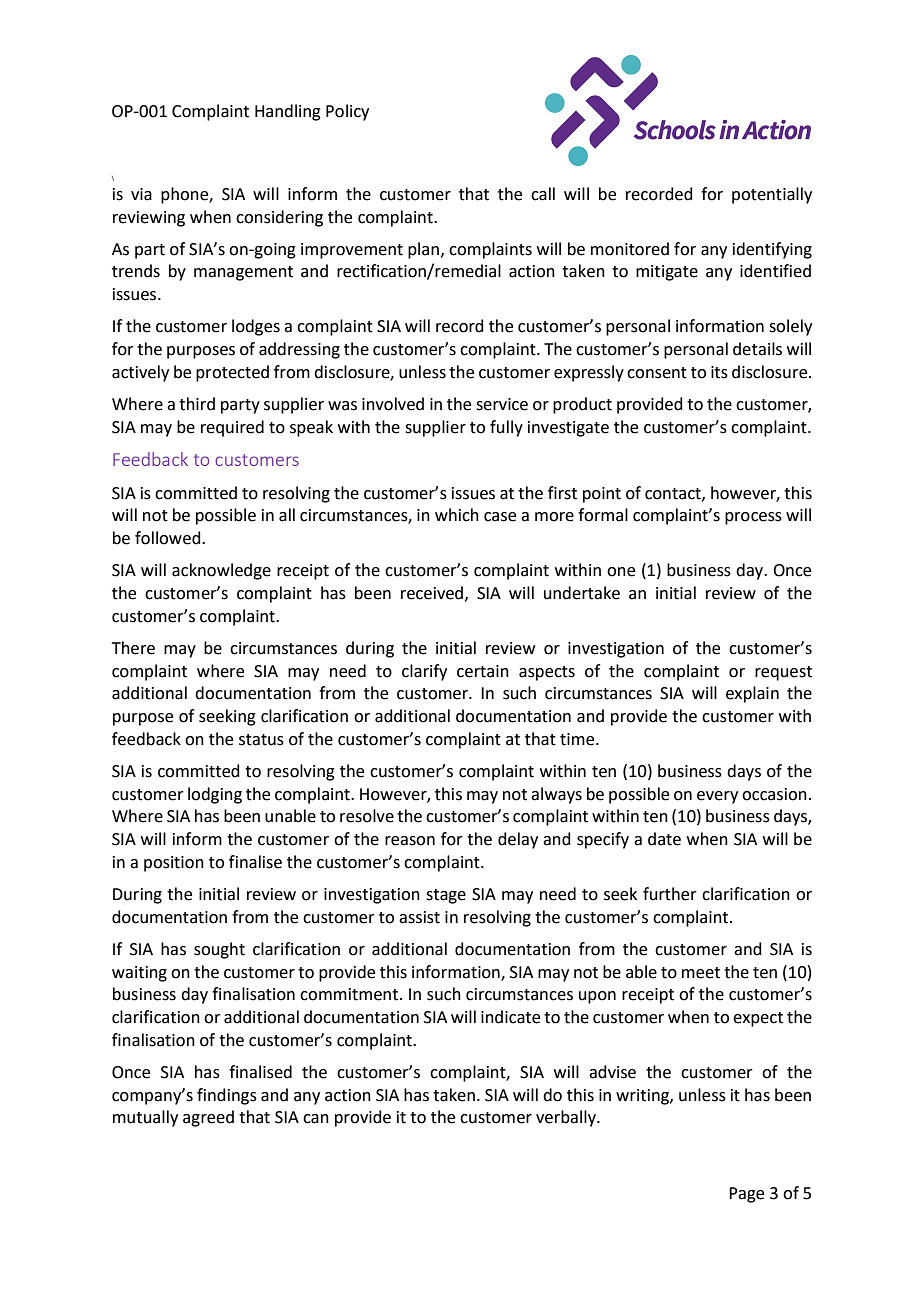 This document has height=1308, width=924. Describe the element at coordinates (772, 195) in the document. I see `potentially` at that location.
